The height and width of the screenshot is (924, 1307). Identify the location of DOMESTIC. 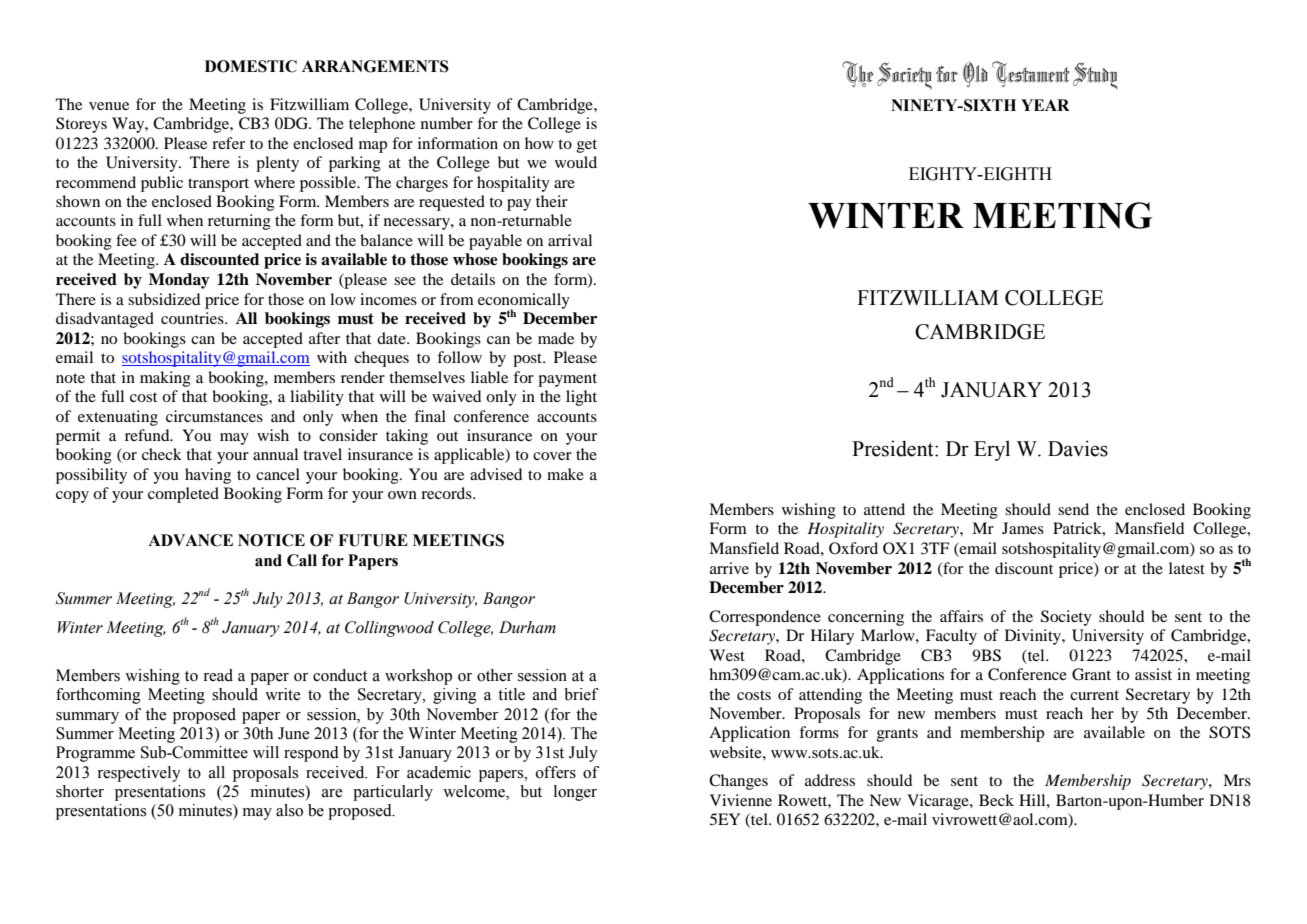
(251, 66).
